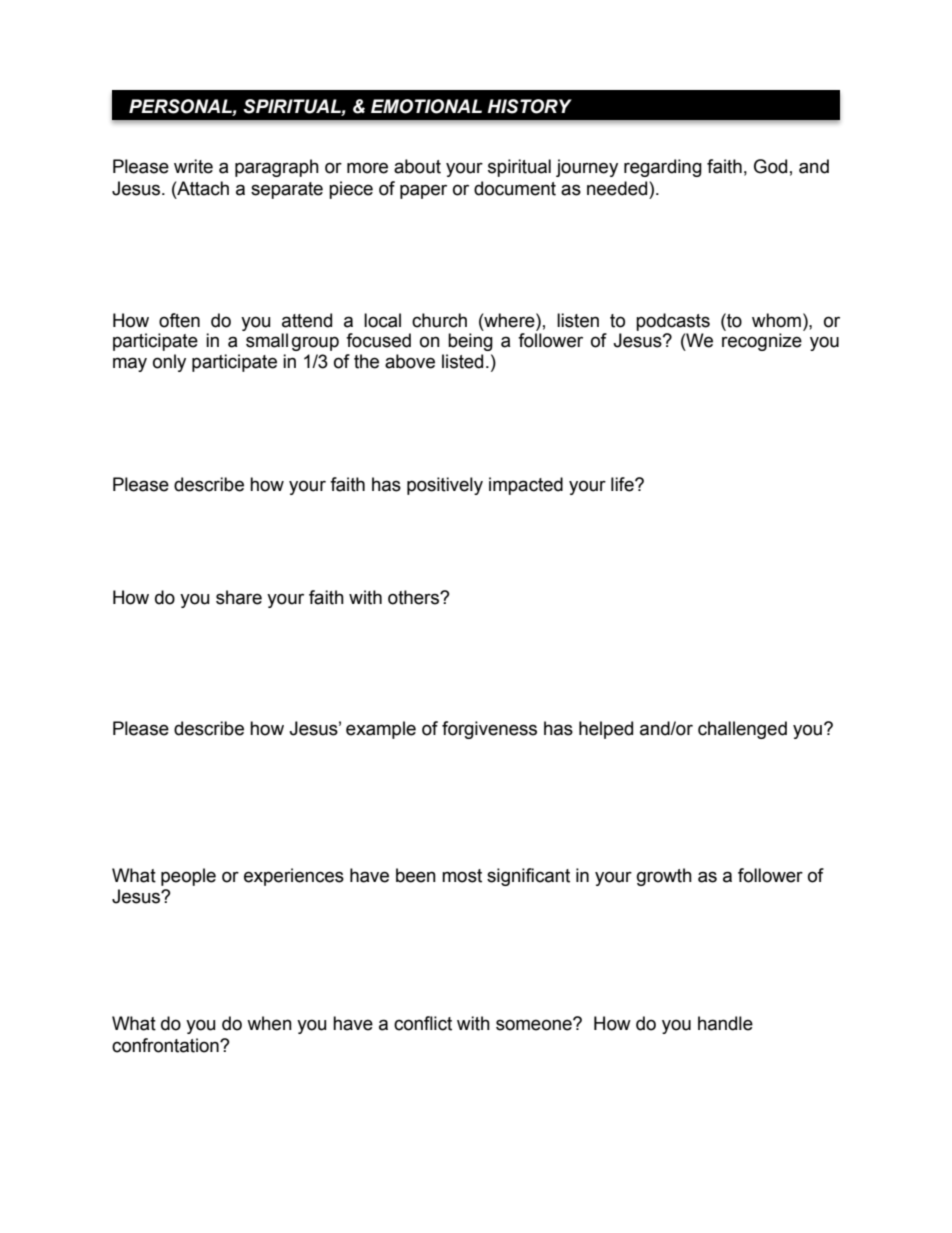 Image resolution: width=952 pixels, height=1233 pixels. Describe the element at coordinates (663, 168) in the document. I see `regarding` at that location.
